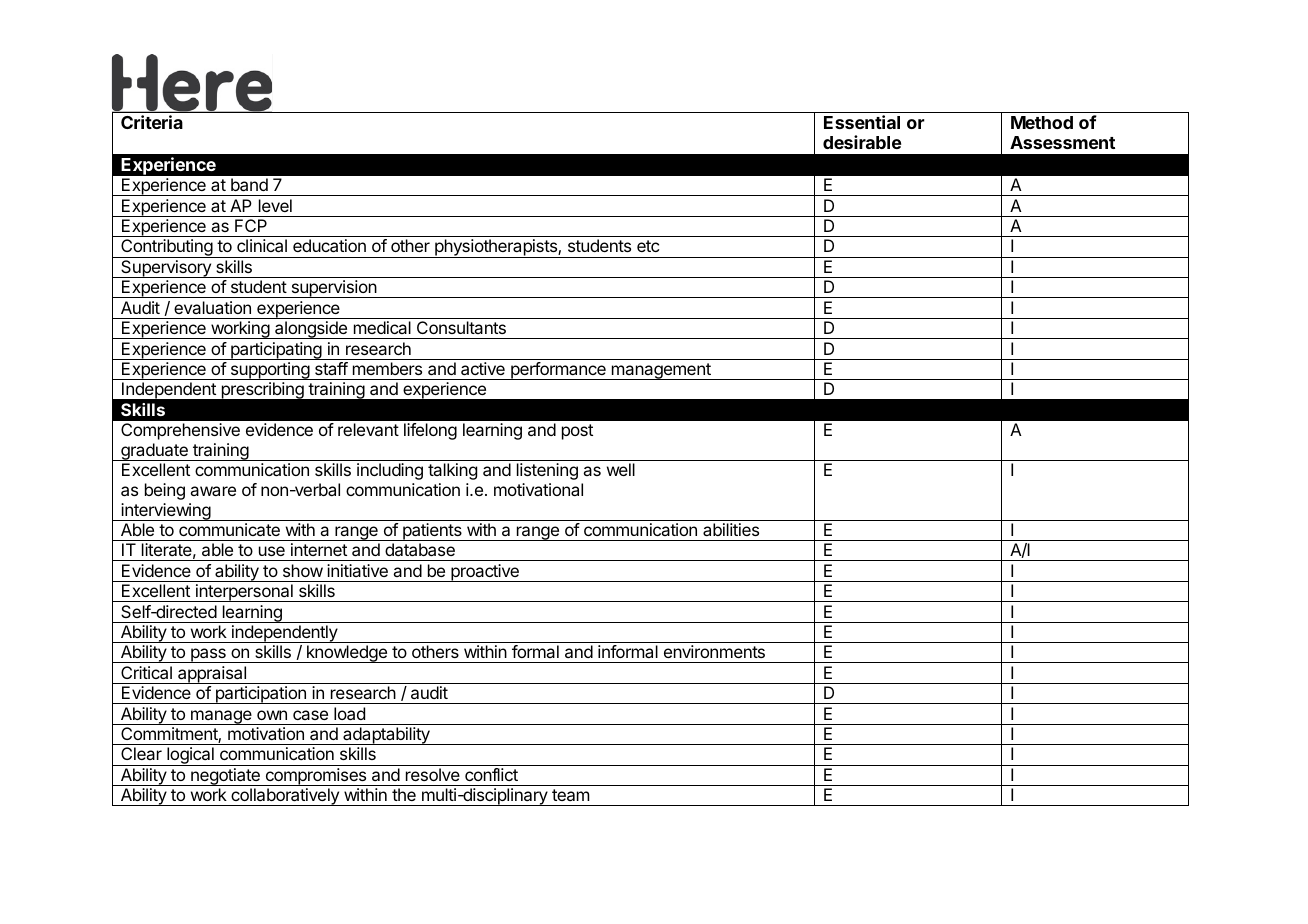  Describe the element at coordinates (310, 715) in the image. I see `case` at that location.
